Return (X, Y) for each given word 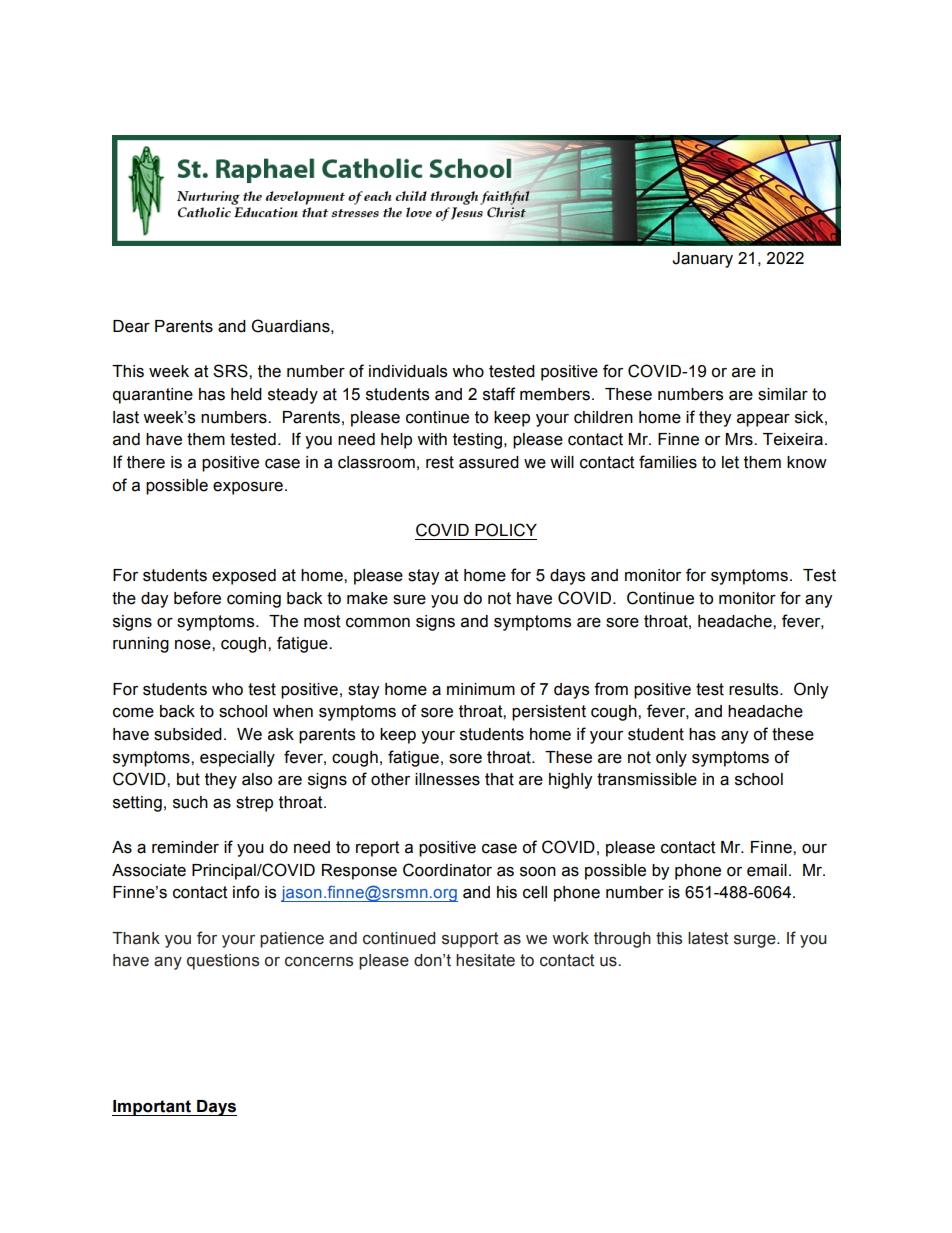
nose (194, 645)
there (146, 462)
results (755, 689)
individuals (408, 371)
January (702, 260)
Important (153, 1108)
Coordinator (447, 870)
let (730, 462)
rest (440, 462)
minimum (481, 689)
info (246, 892)
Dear (131, 326)
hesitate (485, 960)
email (767, 870)
